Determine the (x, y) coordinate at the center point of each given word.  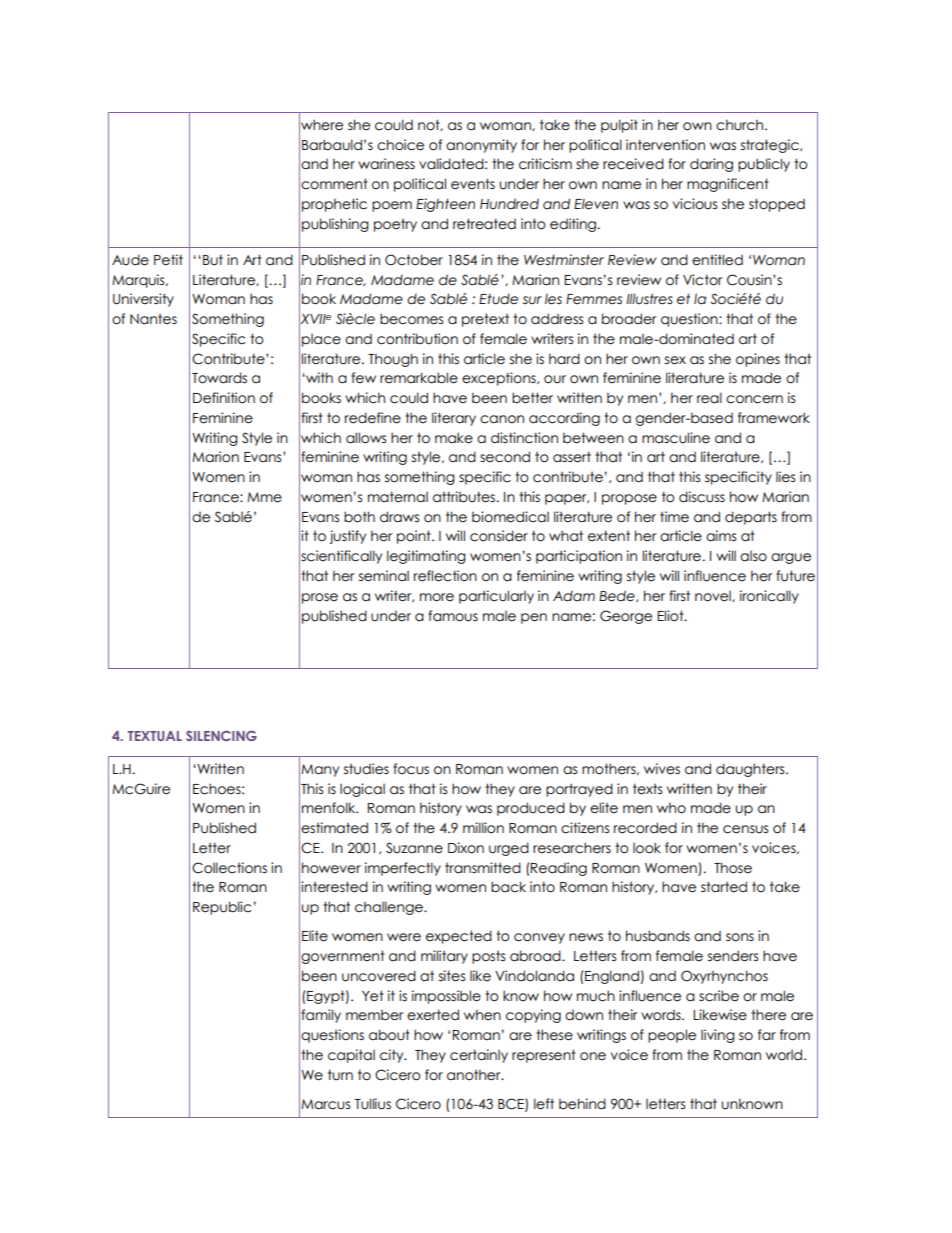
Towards (219, 378)
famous (453, 616)
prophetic (334, 205)
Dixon (466, 848)
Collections (229, 868)
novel (714, 596)
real (709, 398)
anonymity (481, 146)
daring (711, 165)
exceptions (500, 379)
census (745, 829)
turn (340, 1075)
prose (320, 598)
